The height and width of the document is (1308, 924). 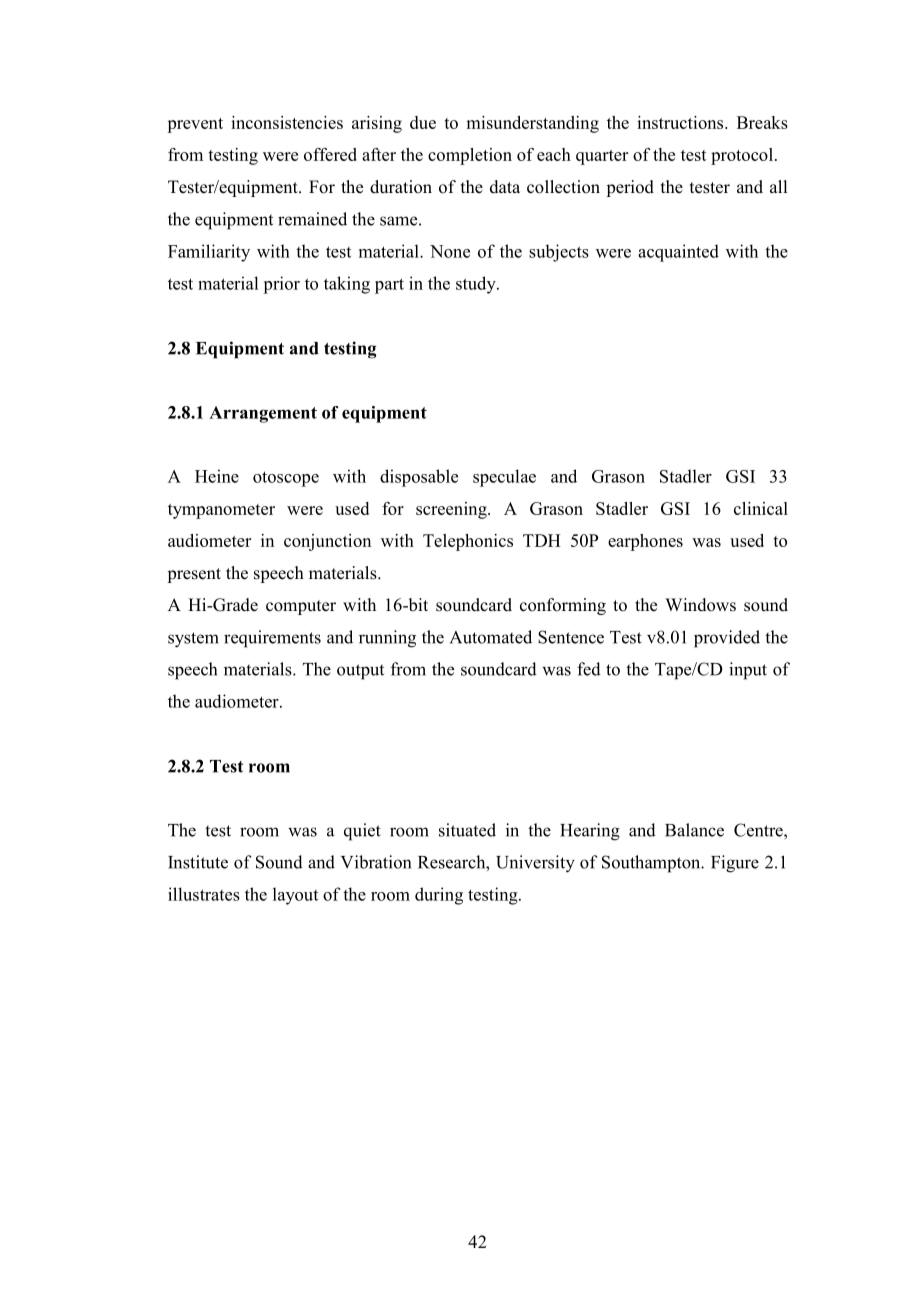 What do you see at coordinates (287, 122) in the document?
I see `inconsistencies` at bounding box center [287, 122].
